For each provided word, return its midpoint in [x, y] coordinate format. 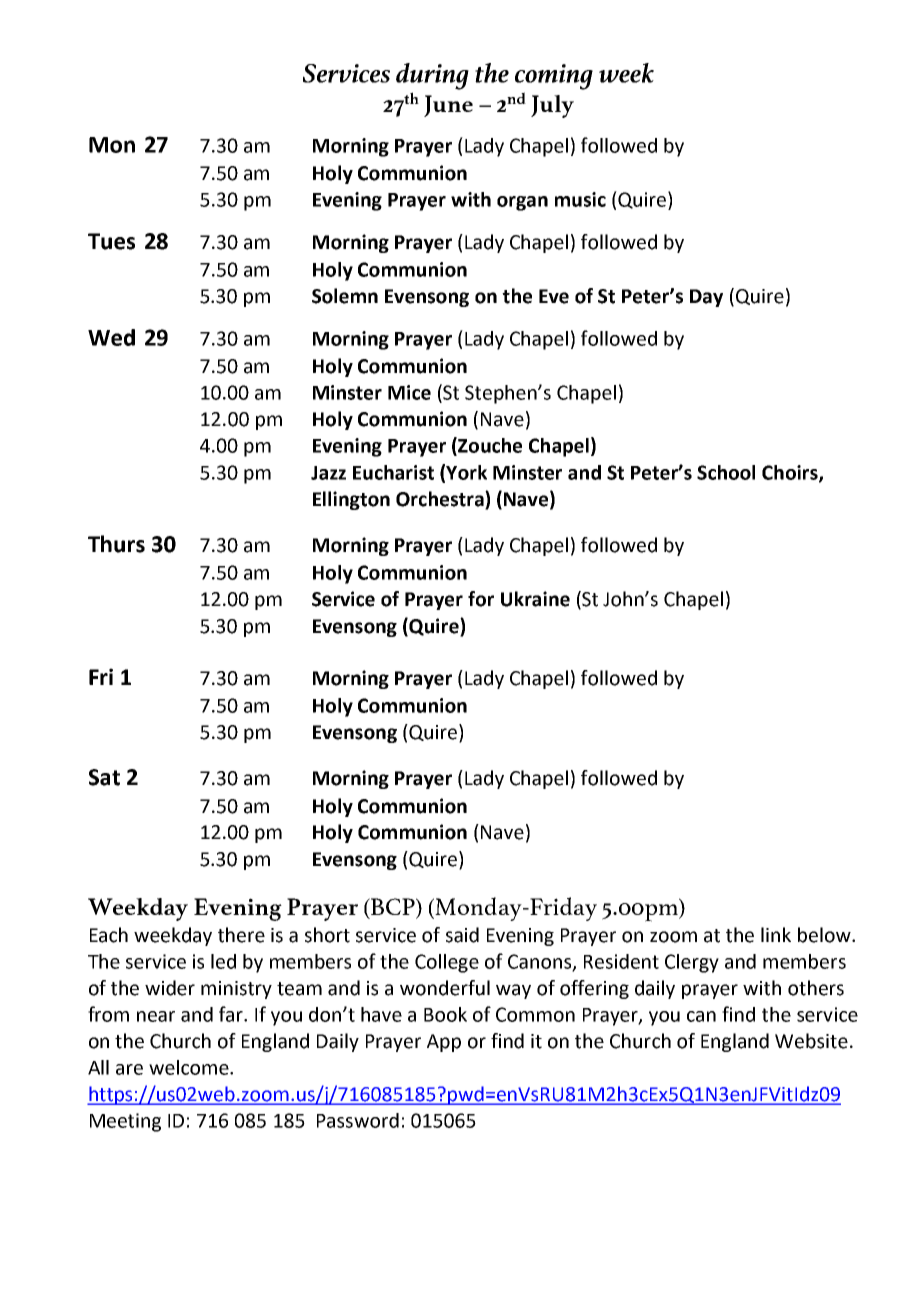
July [552, 106]
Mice [409, 392]
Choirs [791, 473]
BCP [393, 908]
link [776, 934]
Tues [111, 241]
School [726, 472]
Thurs [116, 544]
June [448, 106]
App [444, 1043]
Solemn [345, 296]
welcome [190, 1067]
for [481, 599]
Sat [104, 777]
